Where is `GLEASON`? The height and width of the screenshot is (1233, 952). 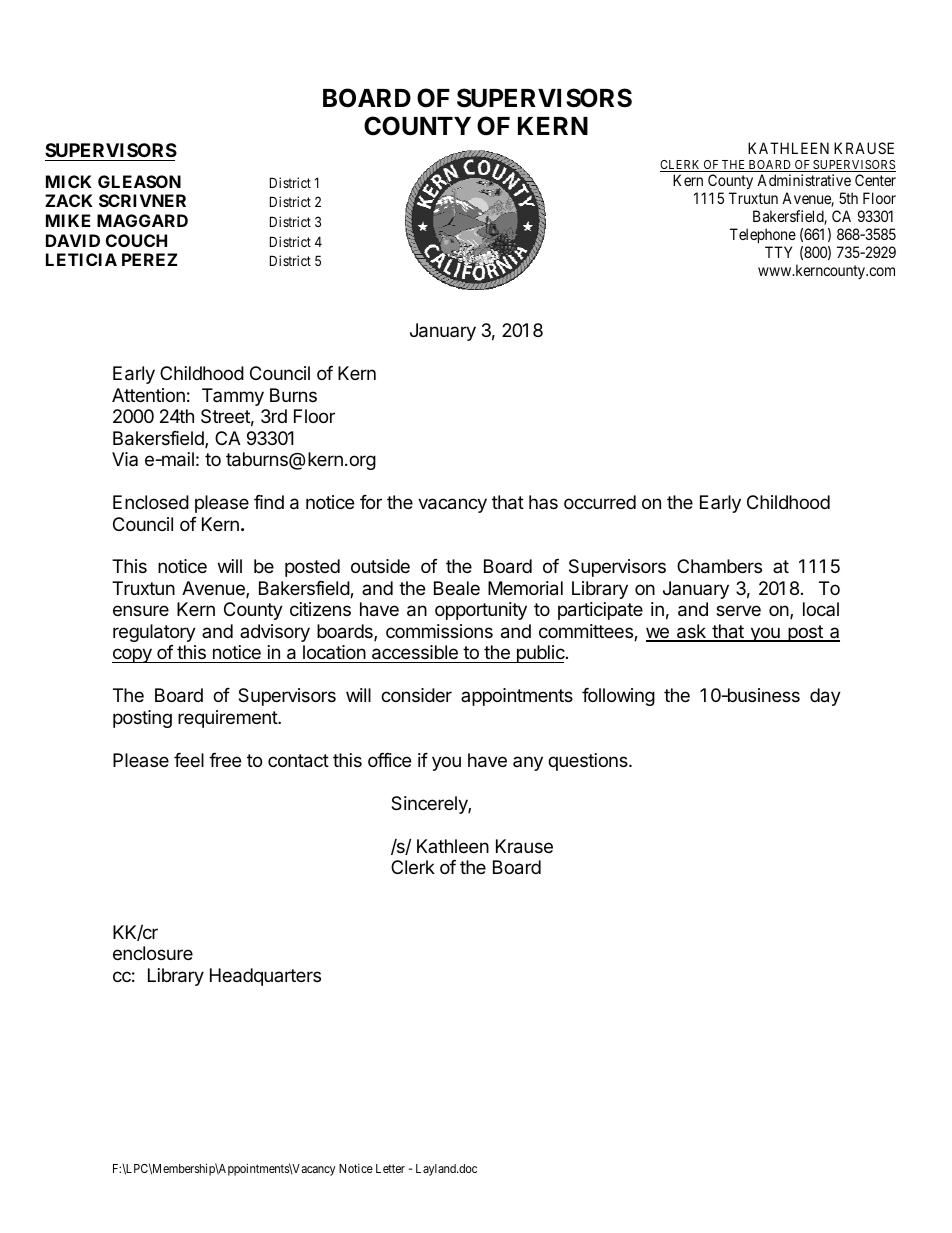
GLEASON is located at coordinates (139, 181).
